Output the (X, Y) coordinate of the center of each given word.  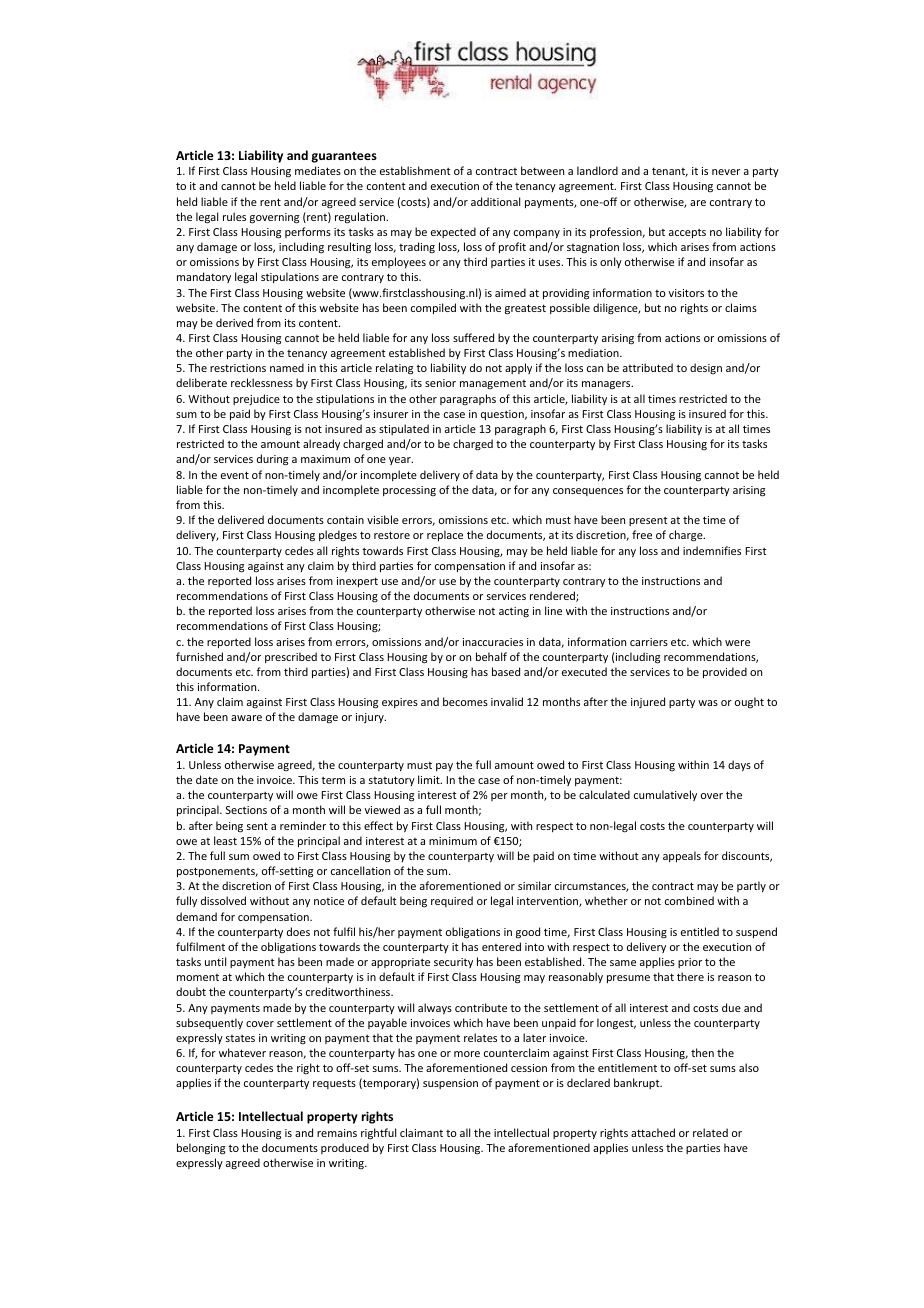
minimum (453, 841)
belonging (201, 1149)
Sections (246, 810)
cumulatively (665, 795)
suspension (450, 1084)
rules (234, 216)
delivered (241, 519)
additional (495, 201)
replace (445, 535)
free (642, 534)
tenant (670, 172)
